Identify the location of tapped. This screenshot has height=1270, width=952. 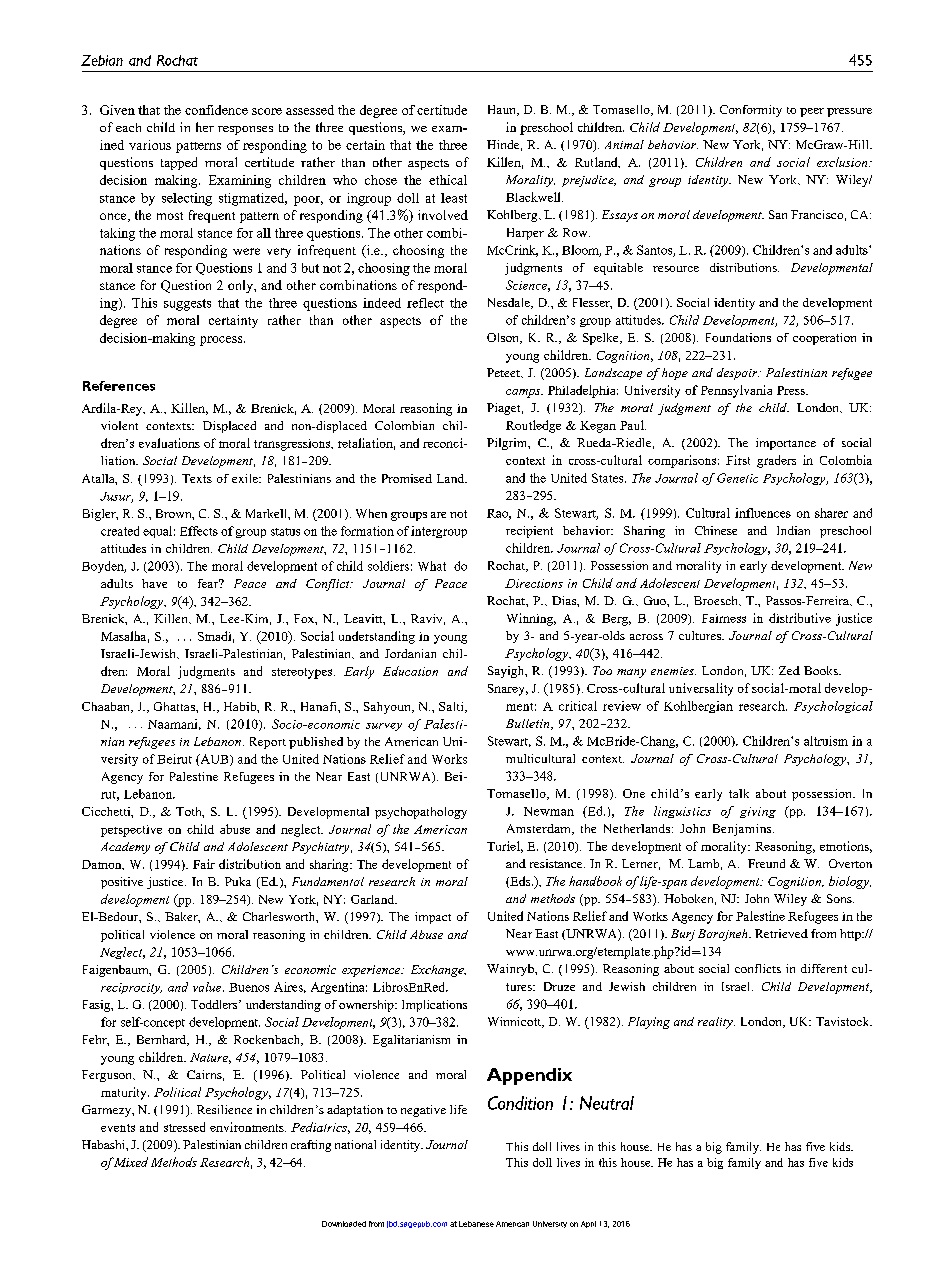
(179, 163).
